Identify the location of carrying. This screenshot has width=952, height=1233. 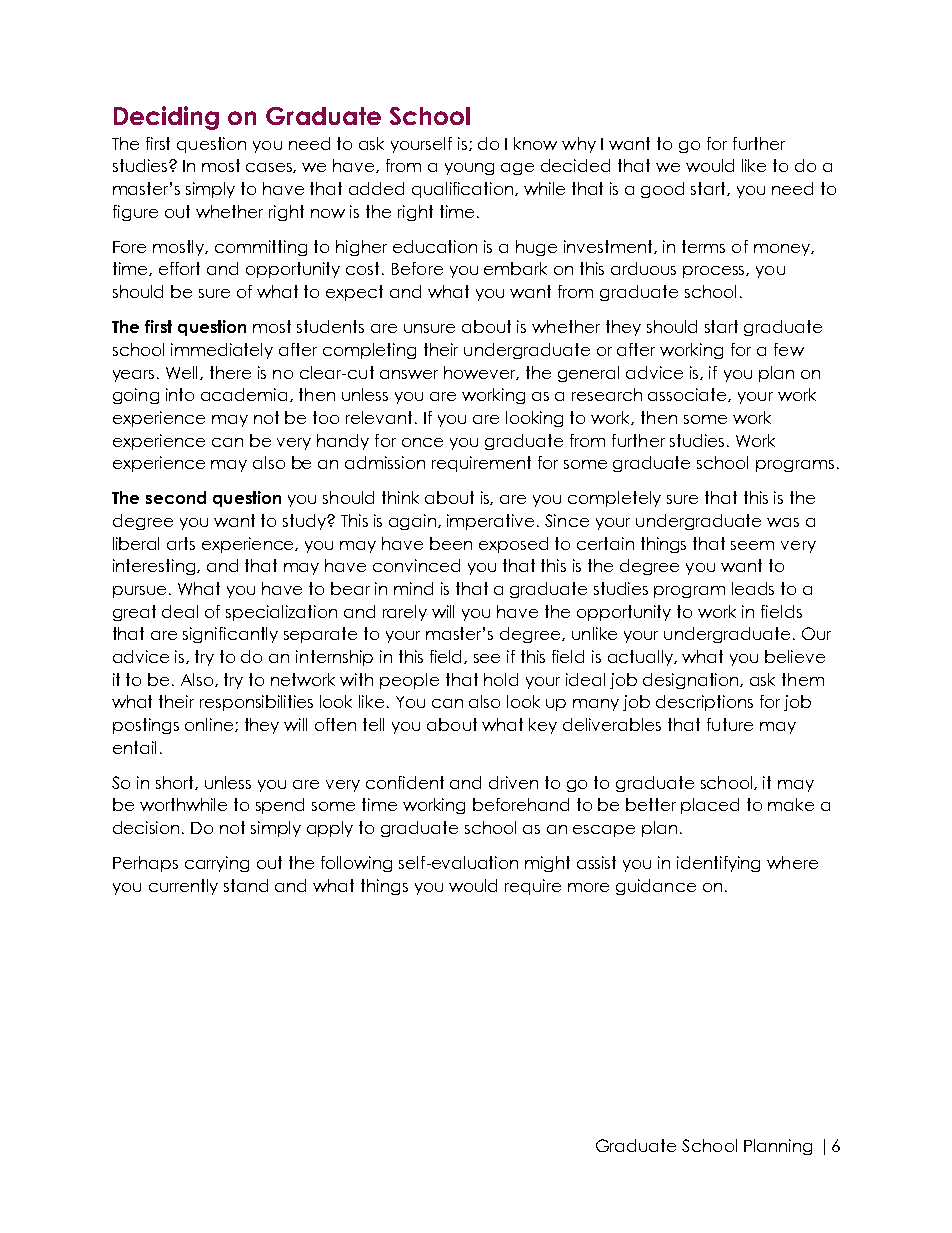
(217, 864).
